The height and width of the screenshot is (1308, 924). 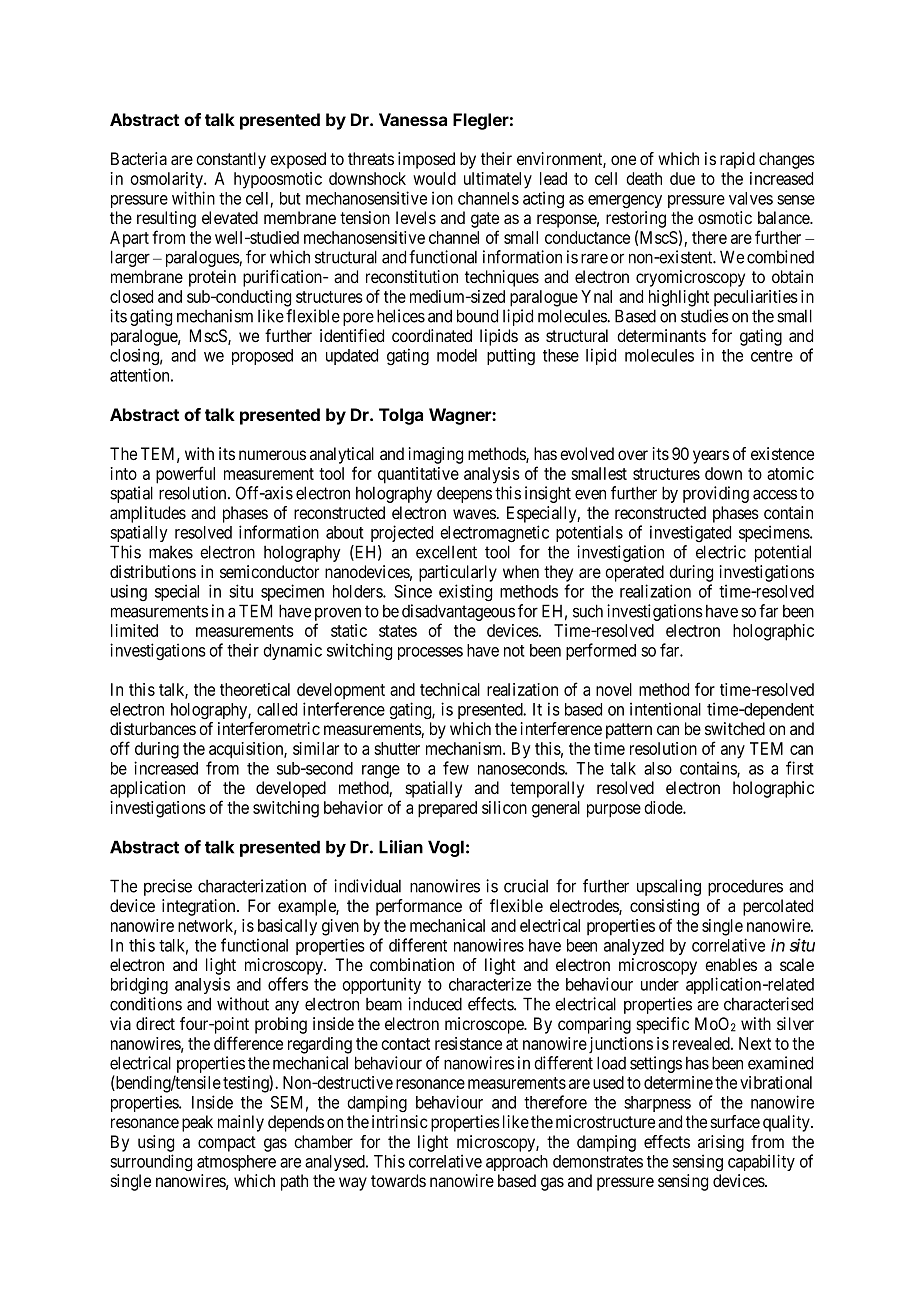 I want to click on rapid, so click(x=737, y=160).
